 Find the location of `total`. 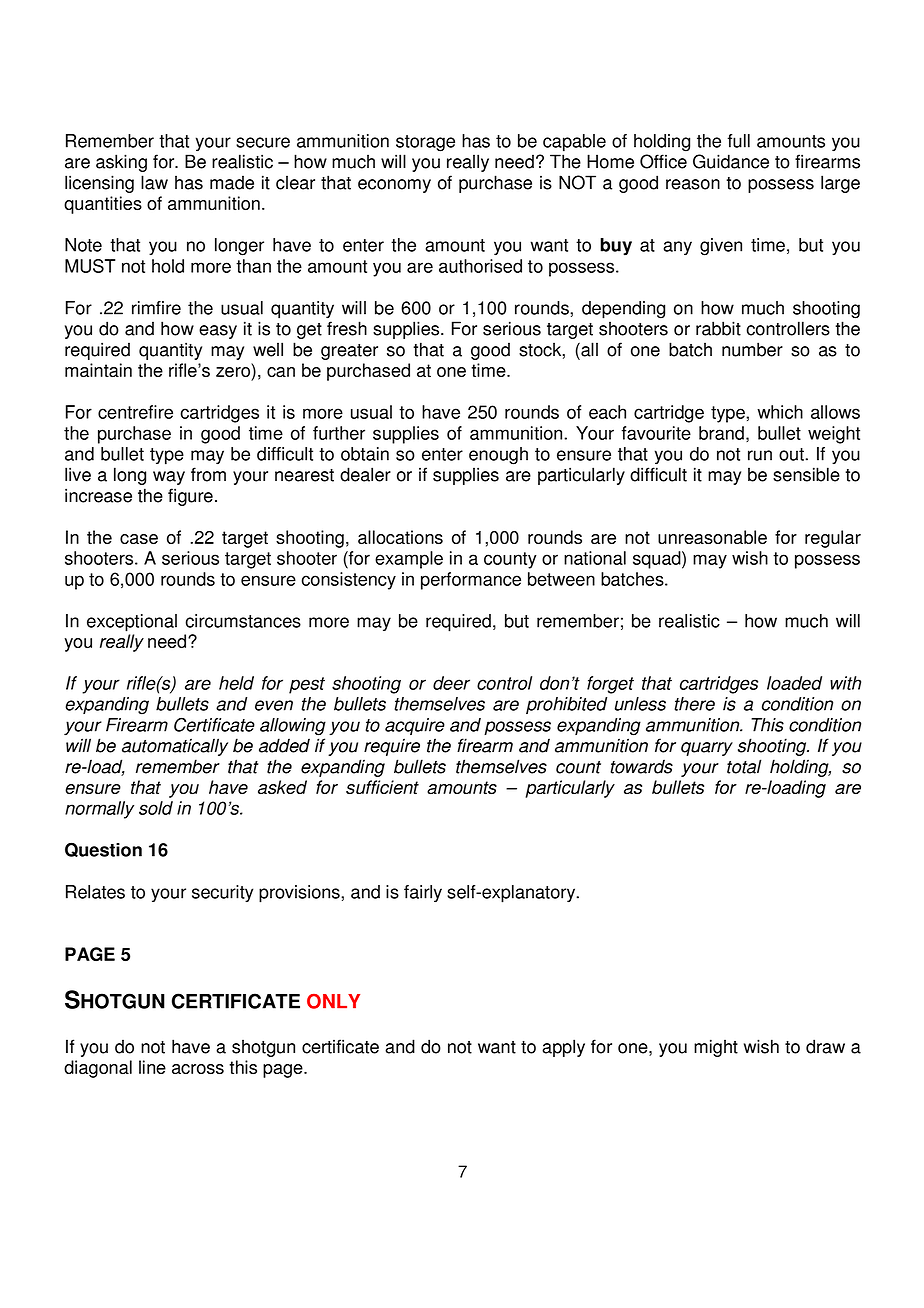

total is located at coordinates (744, 766).
